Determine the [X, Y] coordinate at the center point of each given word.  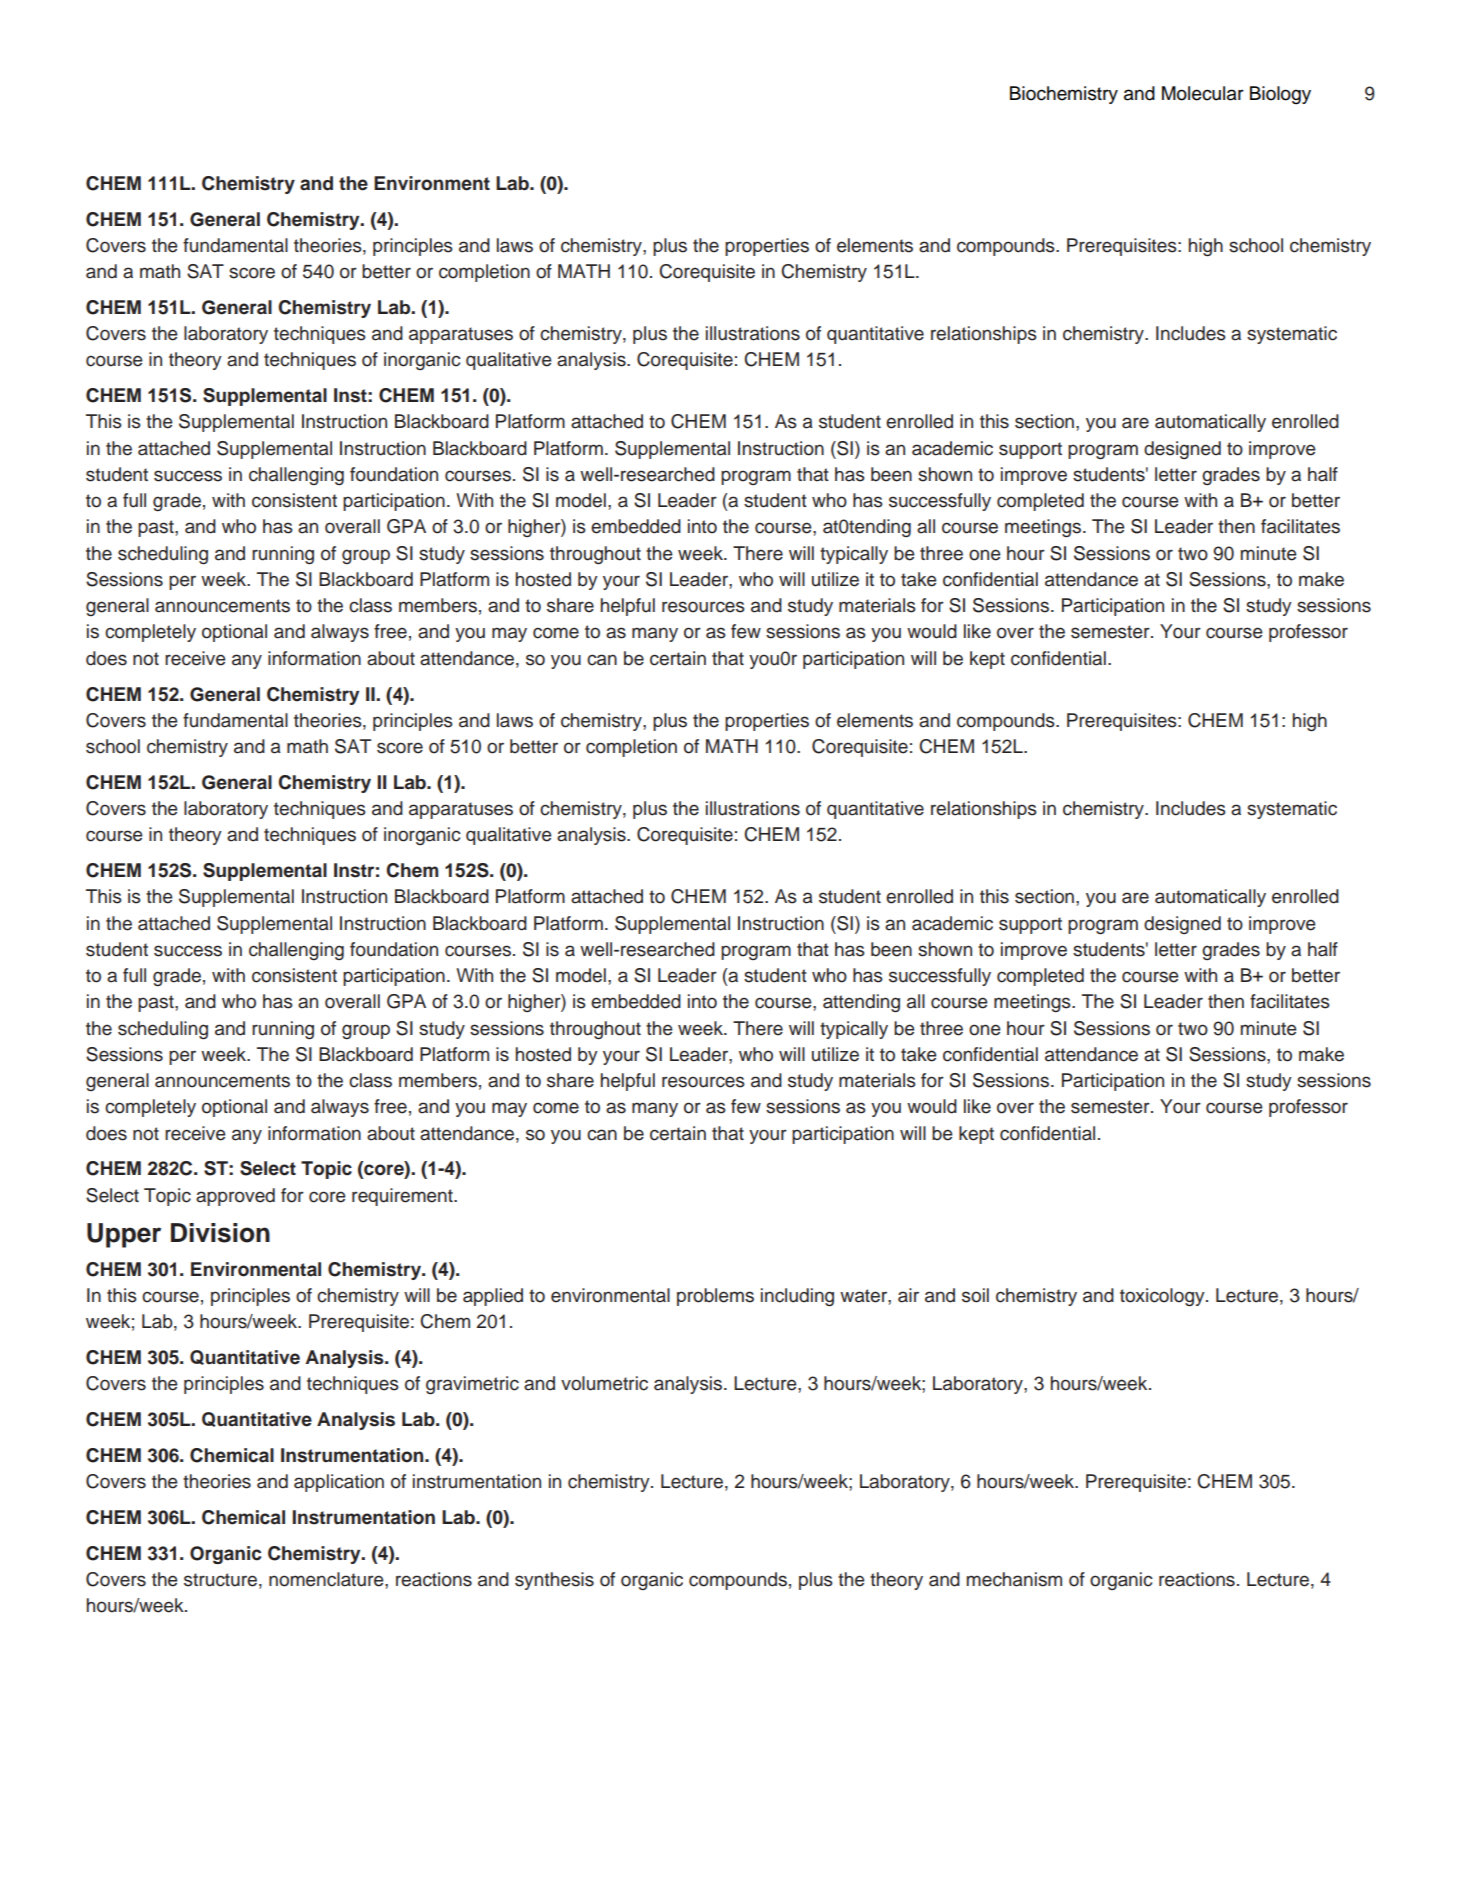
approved [235, 1197]
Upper [124, 1235]
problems [715, 1297]
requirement [403, 1197]
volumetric [604, 1383]
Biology [1280, 95]
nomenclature [327, 1579]
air [908, 1295]
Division [220, 1233]
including [797, 1297]
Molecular [1203, 93]
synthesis [554, 1581]
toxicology [1163, 1297]
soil [975, 1295]
